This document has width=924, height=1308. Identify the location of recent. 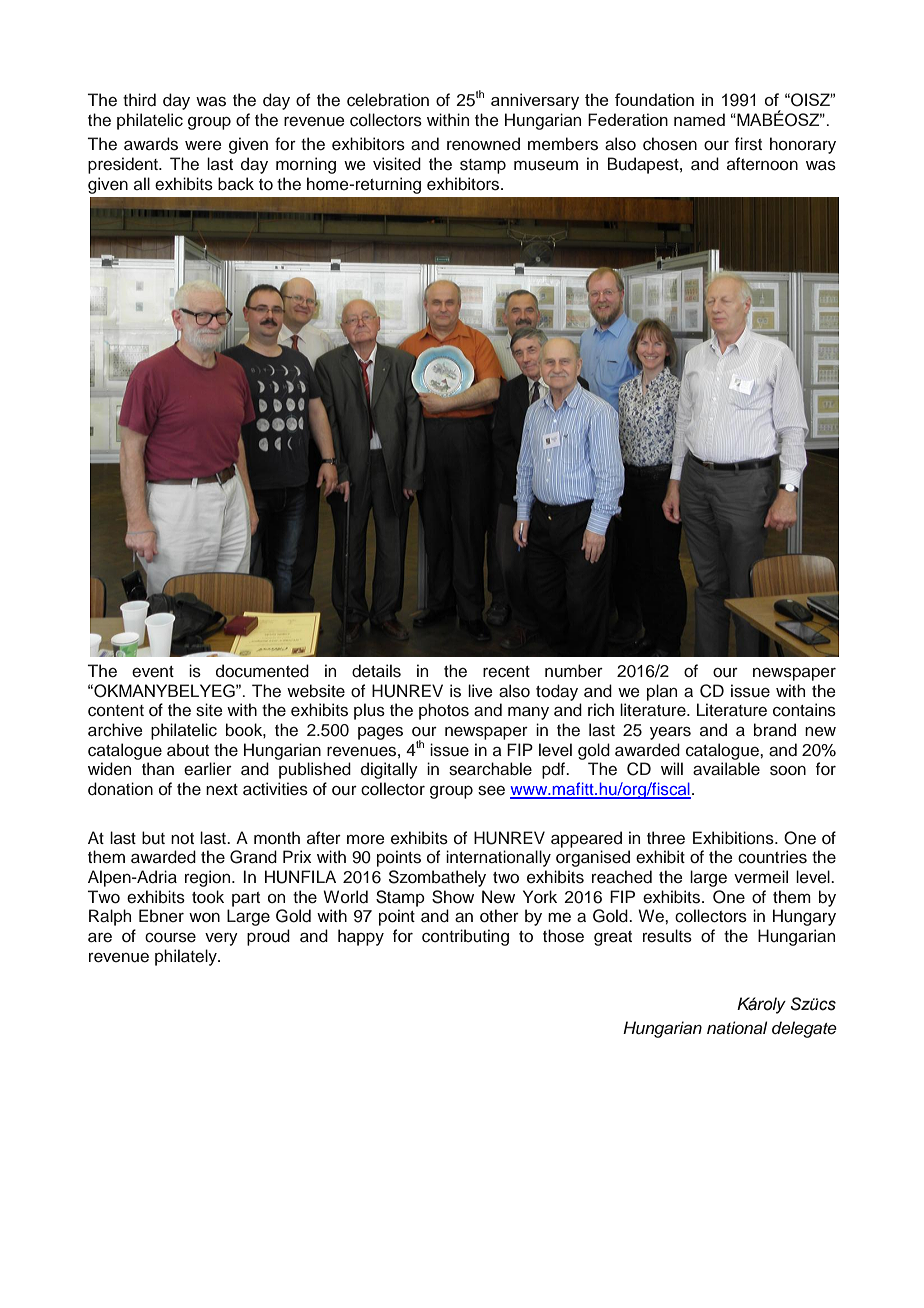
(506, 672).
